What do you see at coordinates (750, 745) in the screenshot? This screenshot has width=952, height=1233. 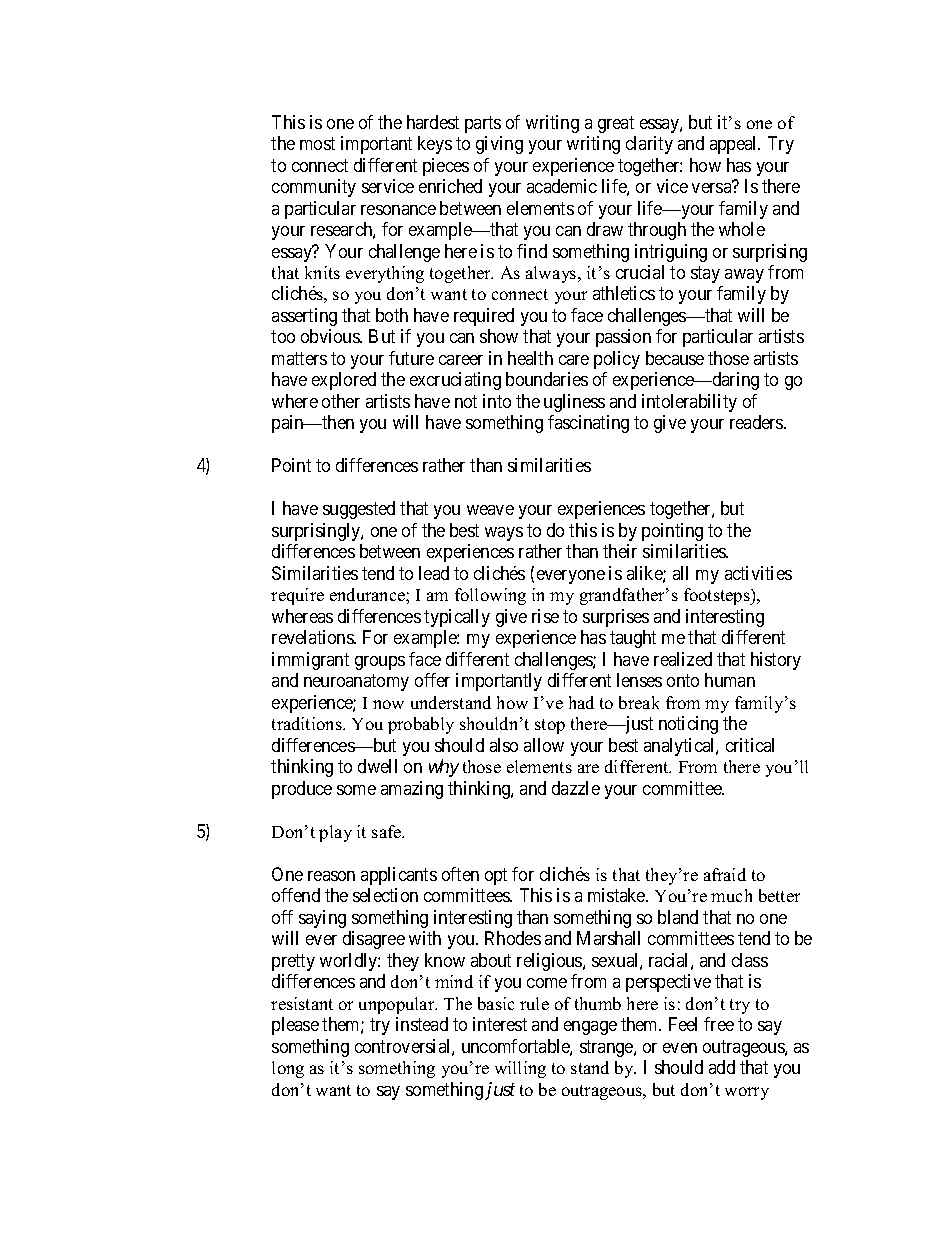 I see `critical` at bounding box center [750, 745].
